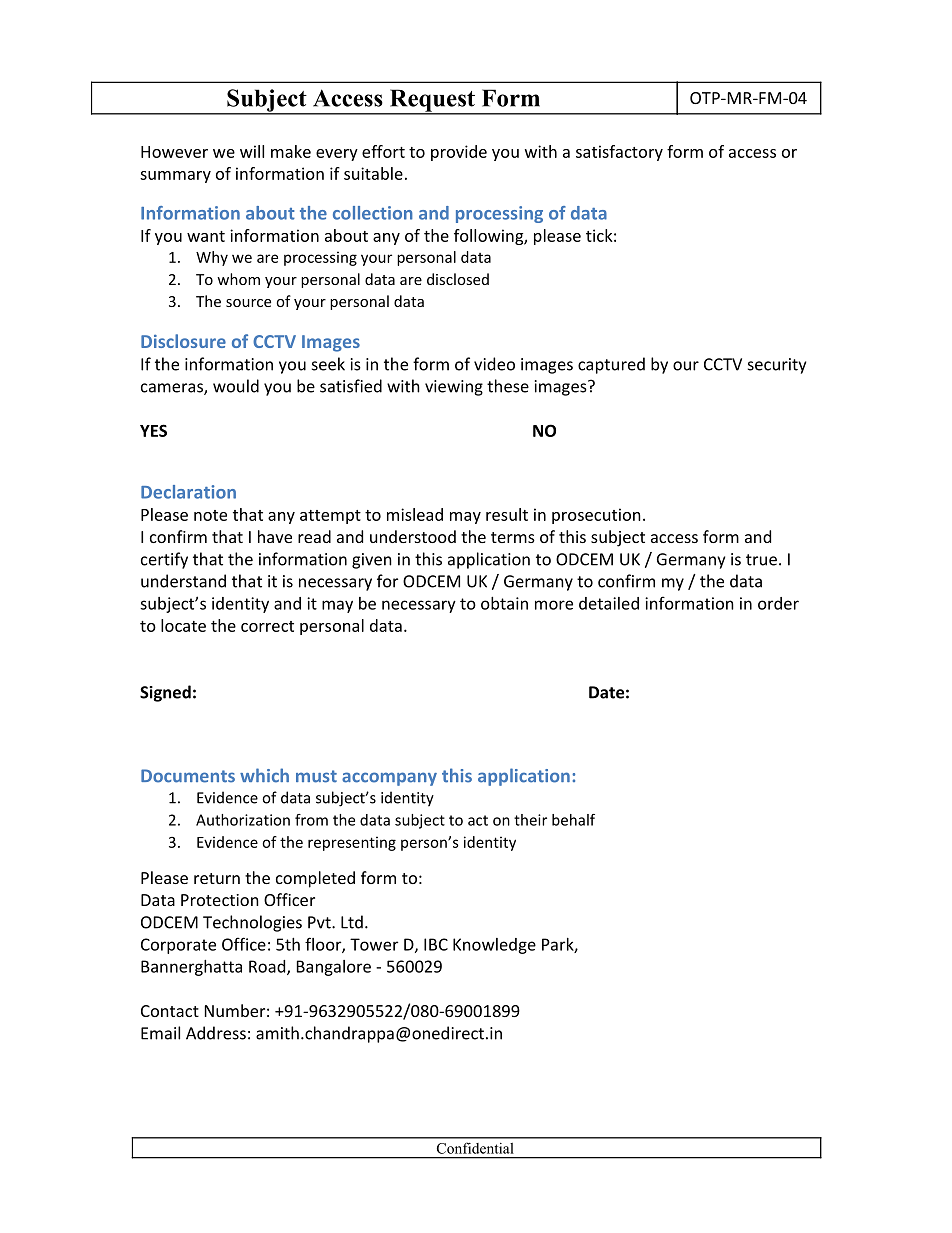 This screenshot has height=1233, width=952. Describe the element at coordinates (573, 820) in the screenshot. I see `behalf` at that location.
